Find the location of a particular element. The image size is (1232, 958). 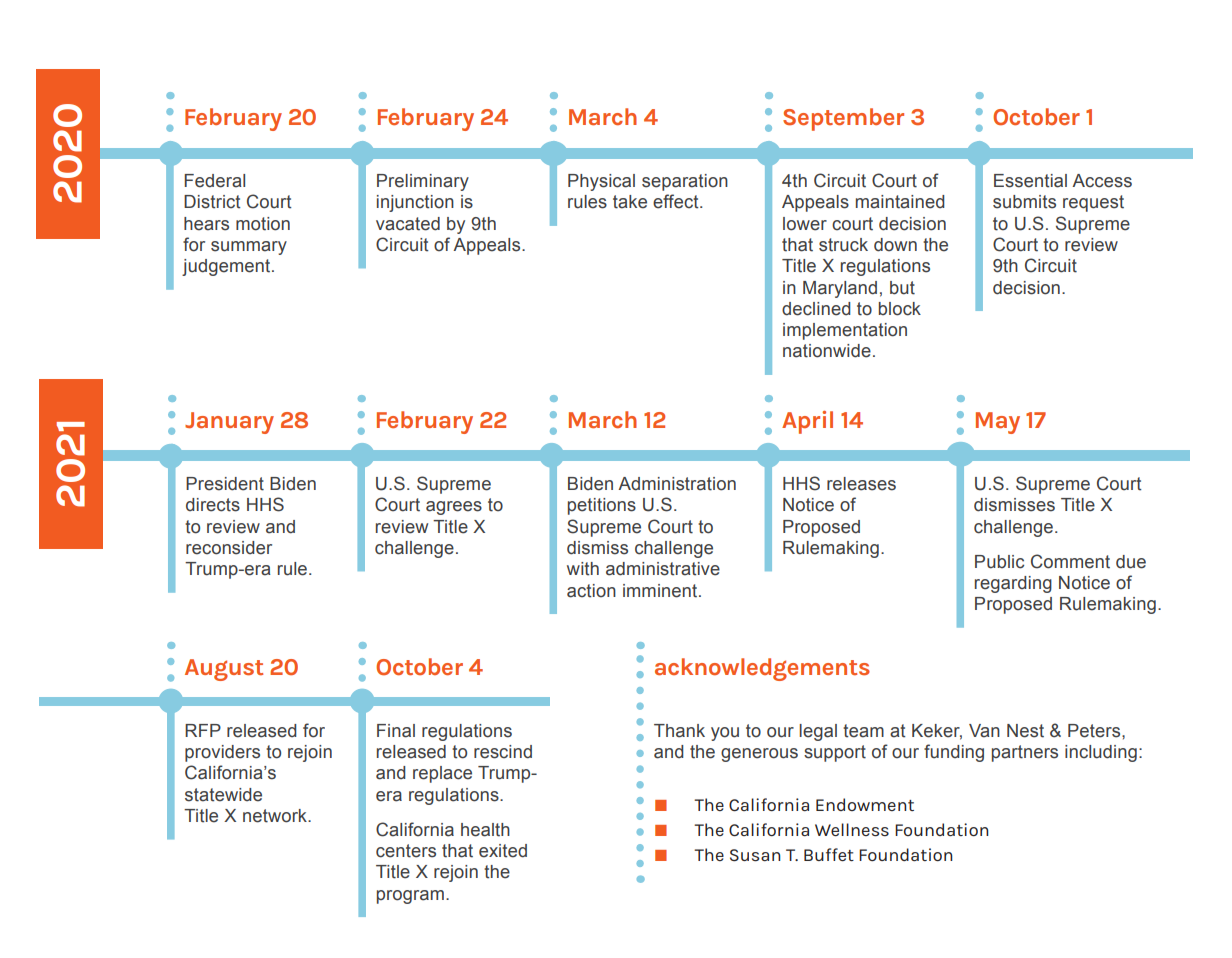

centers is located at coordinates (406, 851).
